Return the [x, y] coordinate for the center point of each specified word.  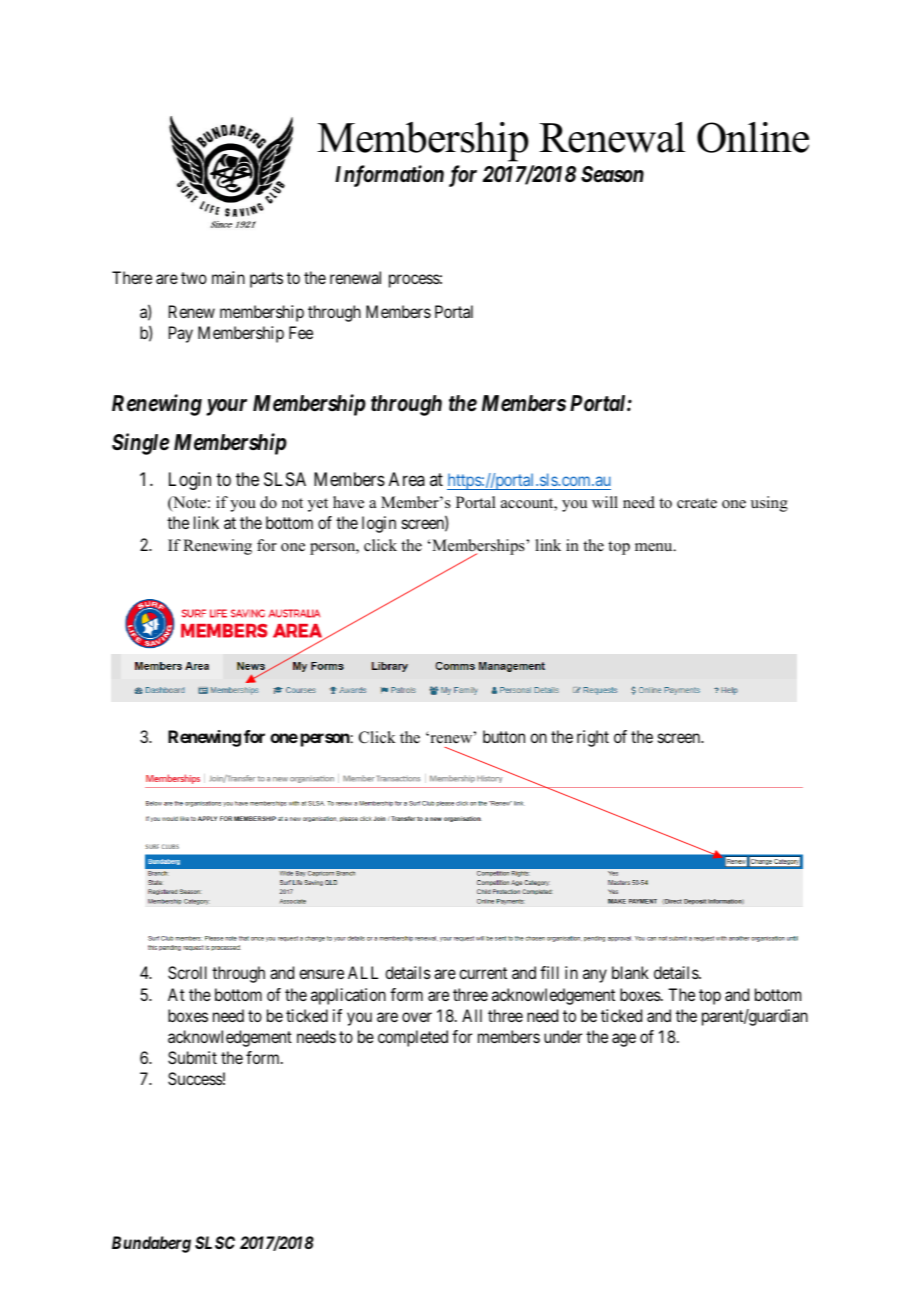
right [593, 738]
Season [612, 174]
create [697, 503]
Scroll [187, 972]
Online [753, 137]
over [417, 1017]
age [624, 1040]
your [226, 407]
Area [407, 479]
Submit [192, 1057]
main [228, 277]
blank [630, 972]
